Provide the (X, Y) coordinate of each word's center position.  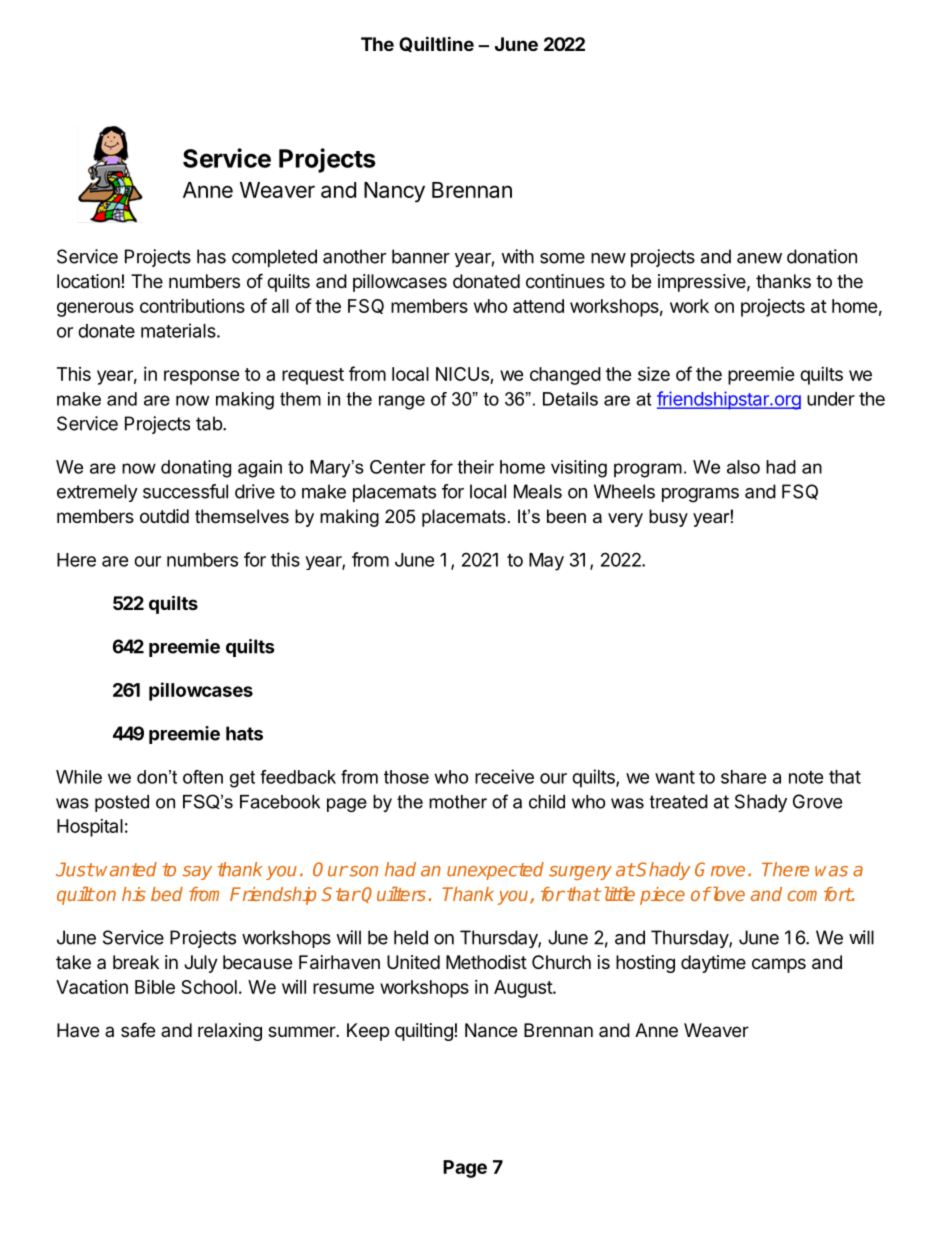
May (546, 562)
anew (759, 258)
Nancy (394, 192)
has (211, 256)
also (743, 467)
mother (458, 802)
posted (122, 803)
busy (668, 518)
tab (210, 423)
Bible (155, 986)
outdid (164, 516)
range (402, 402)
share (744, 777)
